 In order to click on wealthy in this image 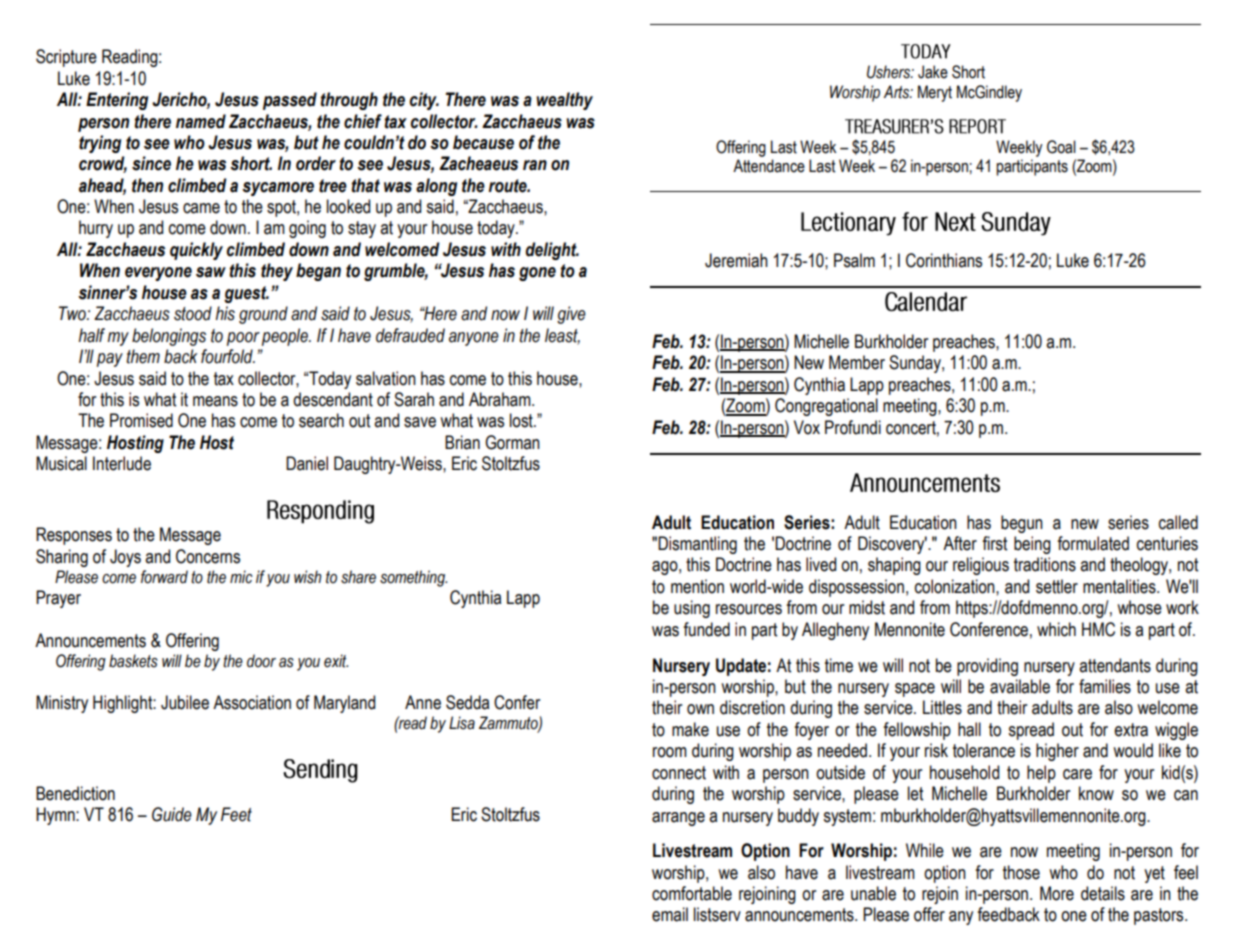, I will do `click(564, 101)`.
